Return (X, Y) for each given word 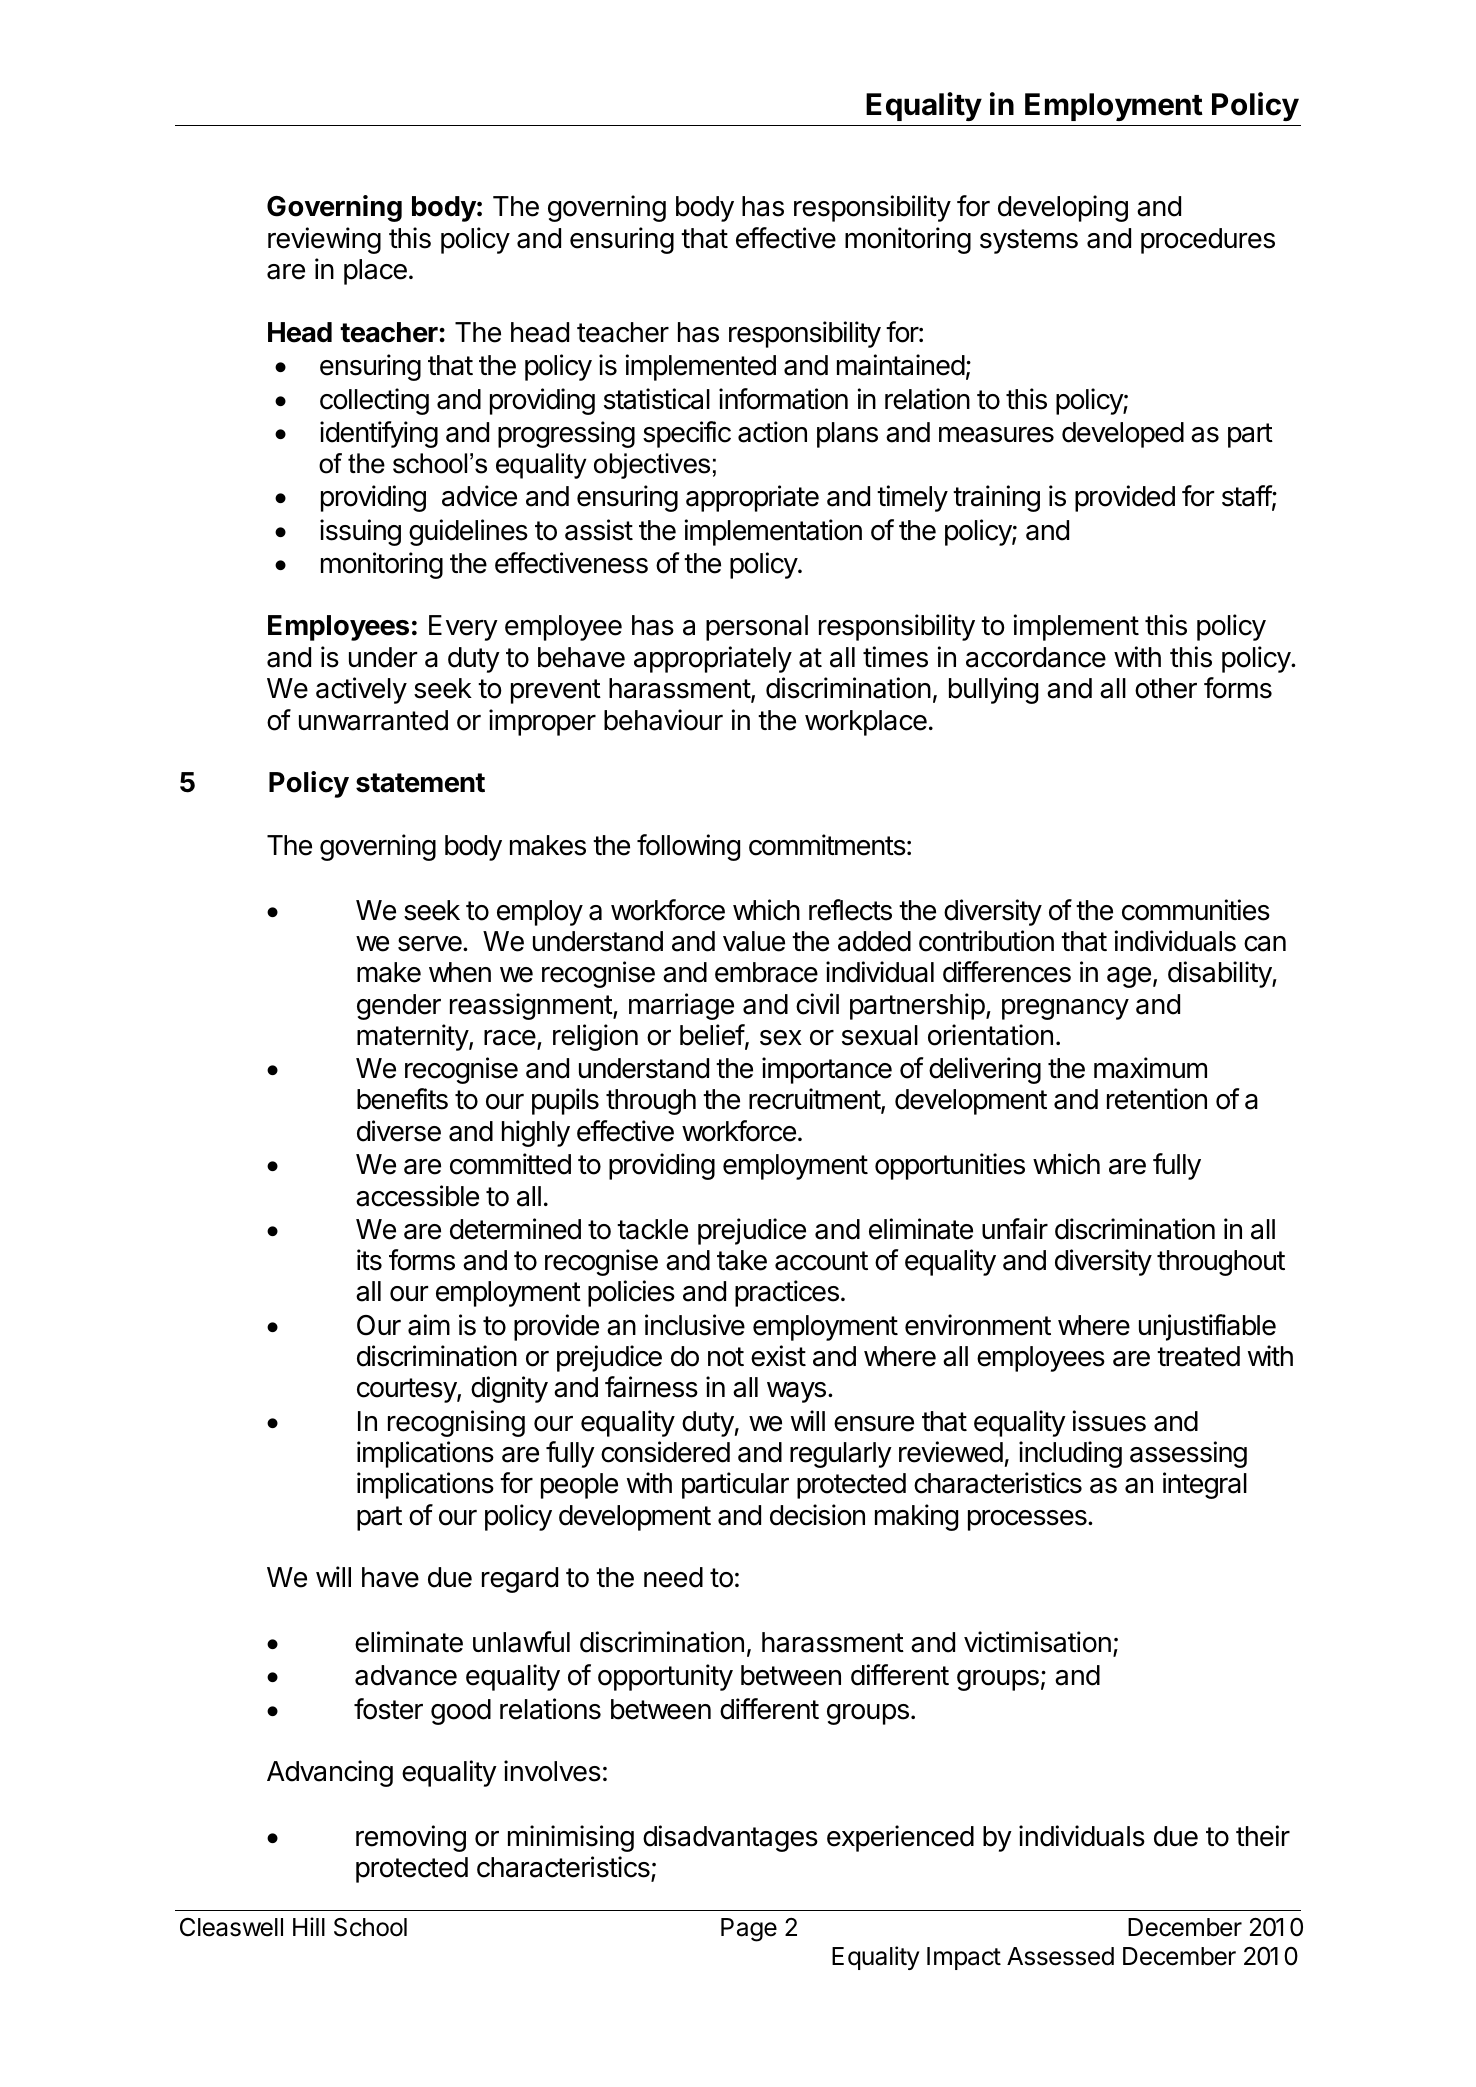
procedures (1208, 241)
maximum (1150, 1068)
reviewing (324, 240)
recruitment (815, 1100)
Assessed (1060, 1956)
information (783, 399)
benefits (402, 1099)
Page (749, 1930)
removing (411, 1838)
